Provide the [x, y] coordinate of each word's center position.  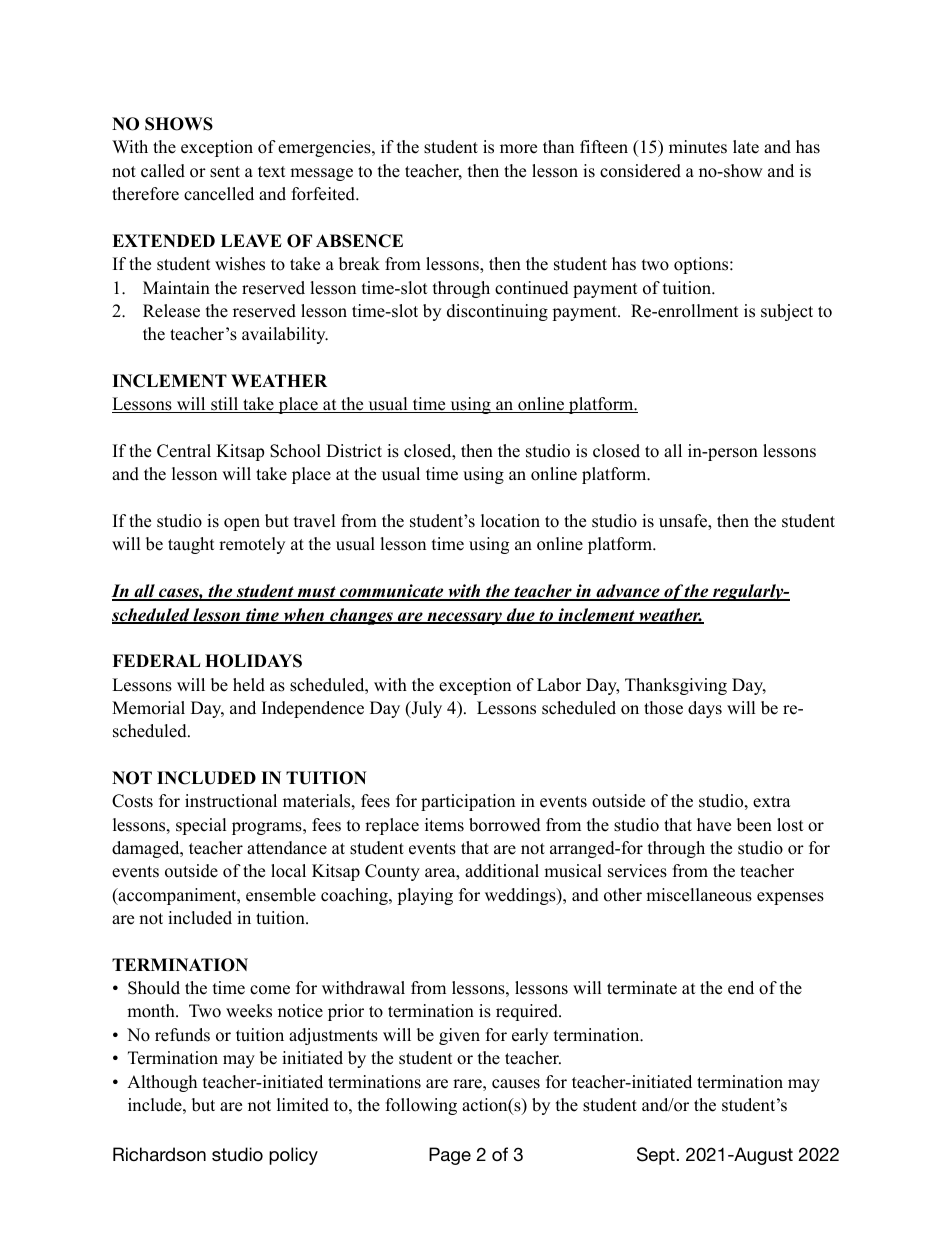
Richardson [159, 1154]
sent [225, 172]
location [510, 521]
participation [468, 802]
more [518, 149]
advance [628, 592]
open [242, 524]
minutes [698, 147]
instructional [231, 801]
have [714, 825]
